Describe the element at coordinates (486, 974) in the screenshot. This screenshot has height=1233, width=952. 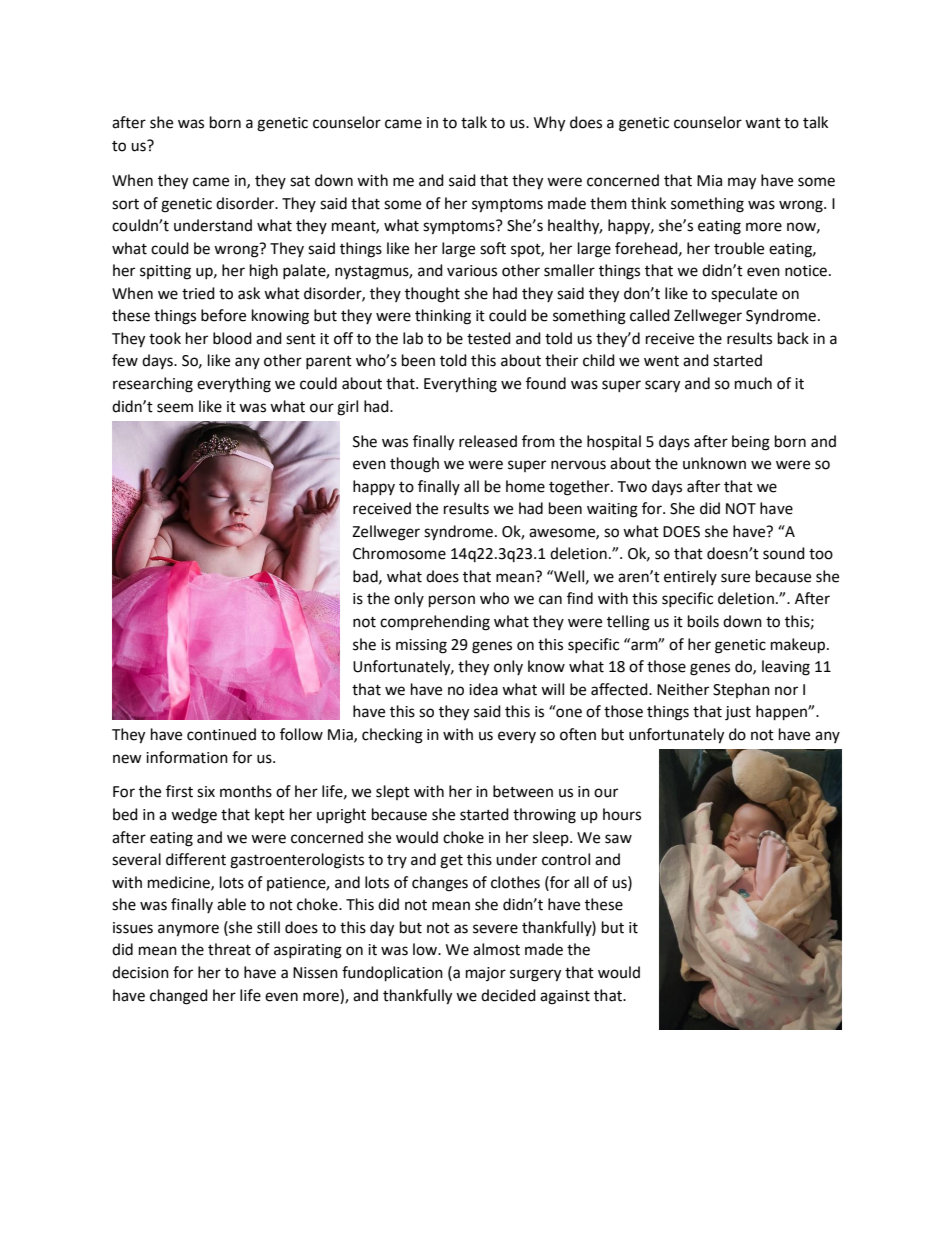
I see `major` at that location.
